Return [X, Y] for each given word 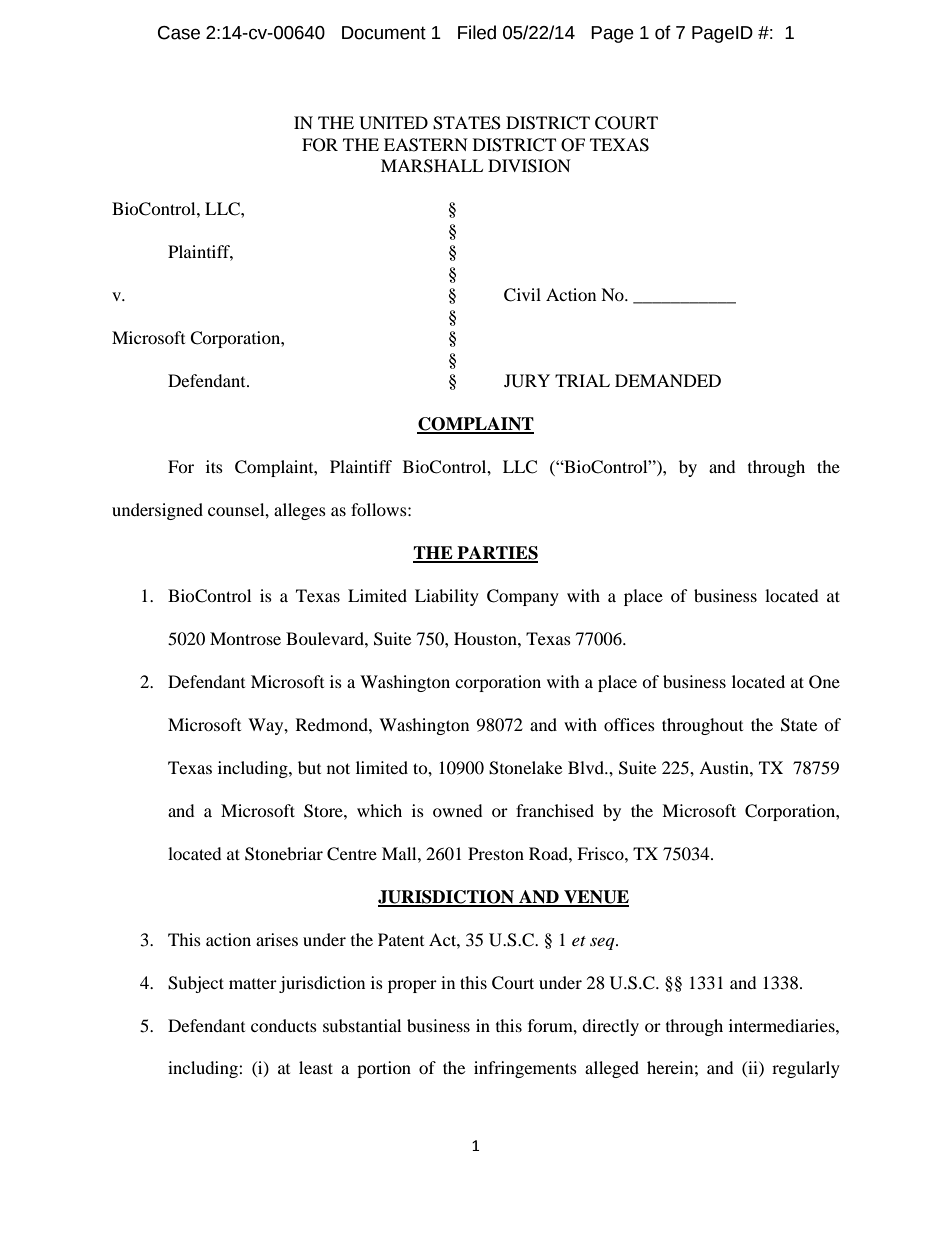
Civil [522, 295]
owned [458, 810]
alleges [300, 511]
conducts [284, 1025]
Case [179, 33]
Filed [477, 32]
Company [523, 597]
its [214, 466]
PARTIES [496, 554]
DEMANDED [668, 380]
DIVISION [529, 166]
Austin [725, 767]
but [309, 767]
